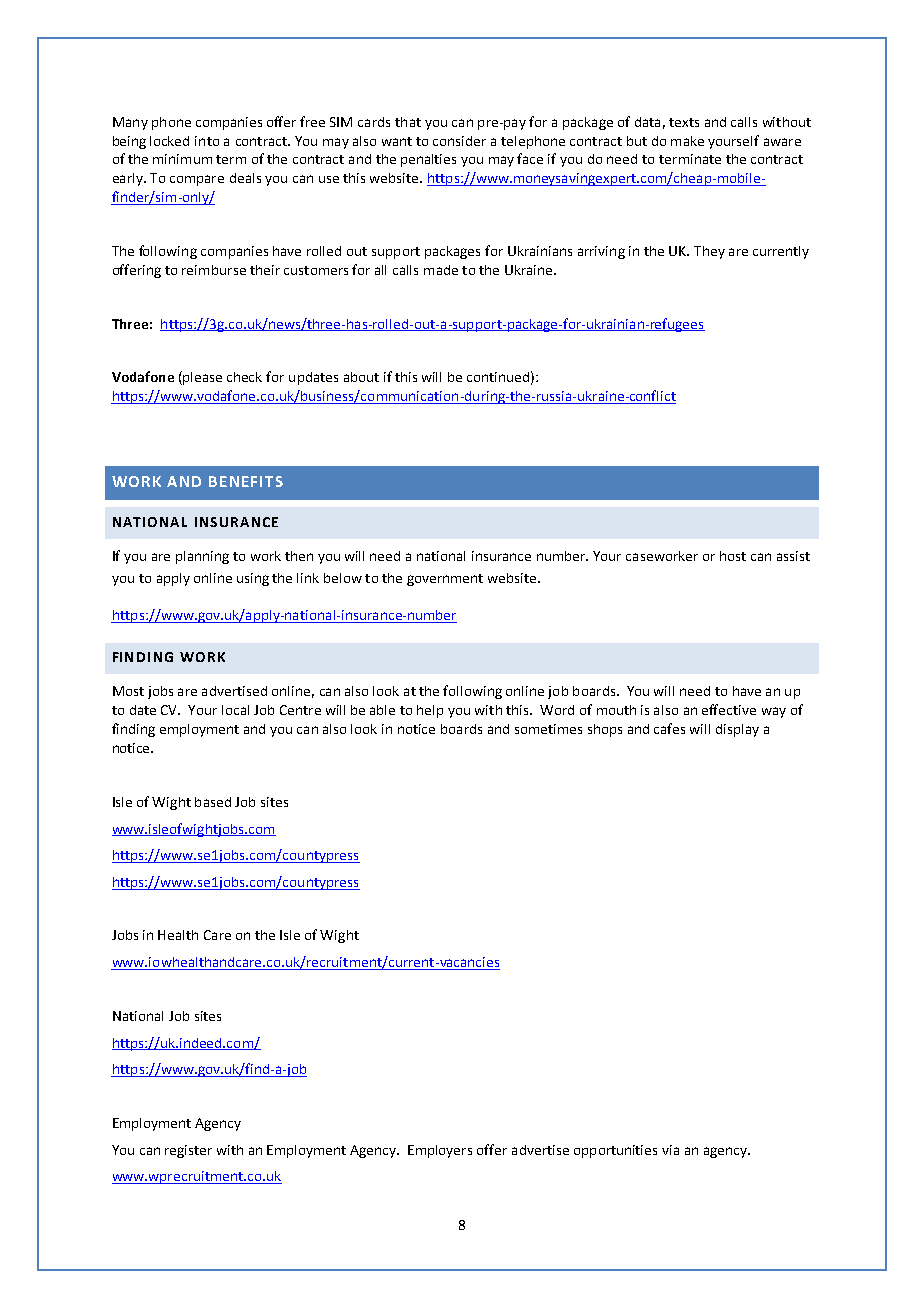 This document has width=924, height=1308. What do you see at coordinates (670, 1150) in the document?
I see `via` at bounding box center [670, 1150].
